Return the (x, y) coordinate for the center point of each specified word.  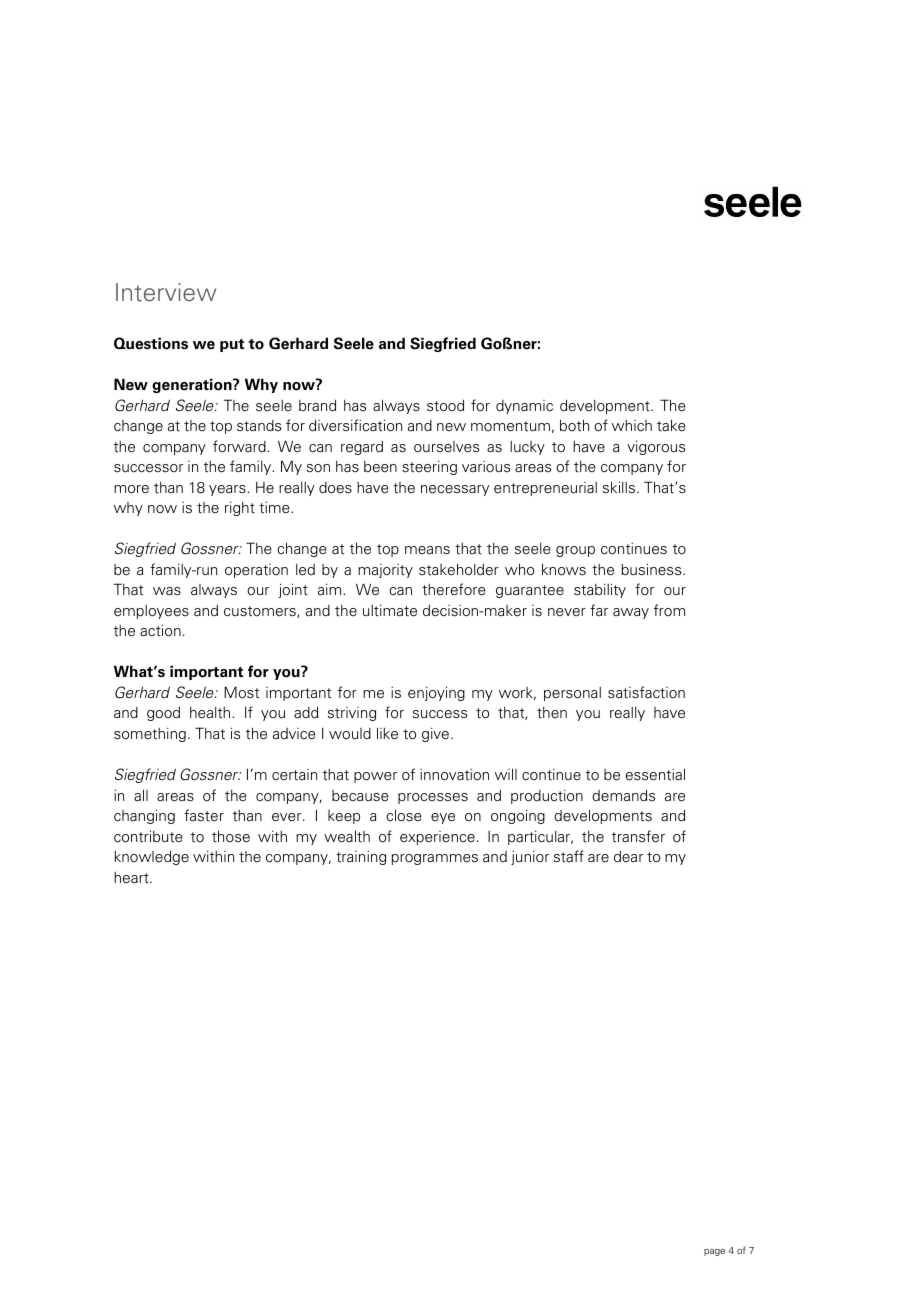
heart (132, 878)
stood (445, 405)
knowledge (152, 857)
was (167, 591)
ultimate (390, 611)
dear (628, 857)
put (232, 345)
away (631, 613)
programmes (435, 859)
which (632, 426)
